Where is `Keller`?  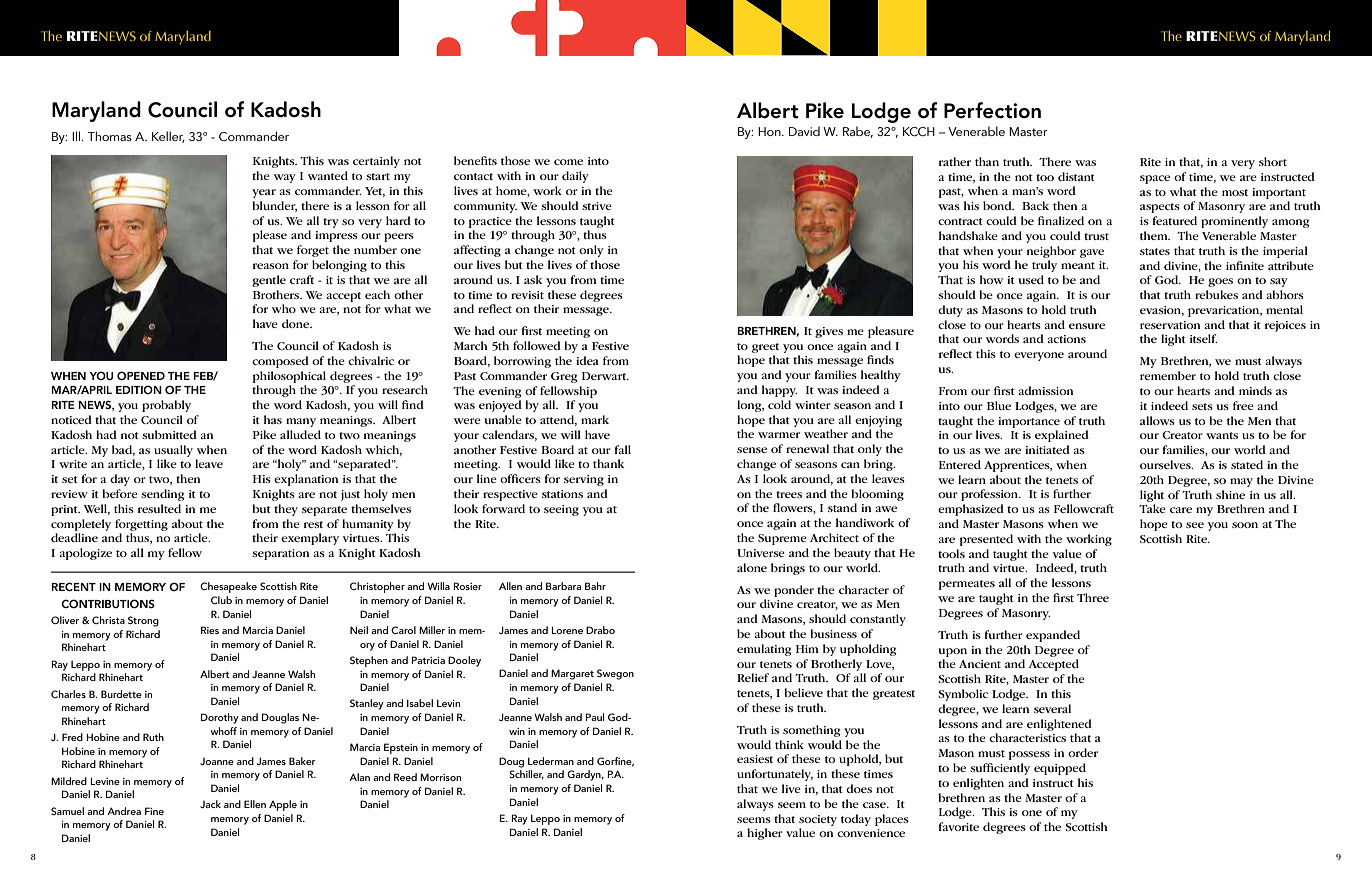
Keller is located at coordinates (168, 137).
